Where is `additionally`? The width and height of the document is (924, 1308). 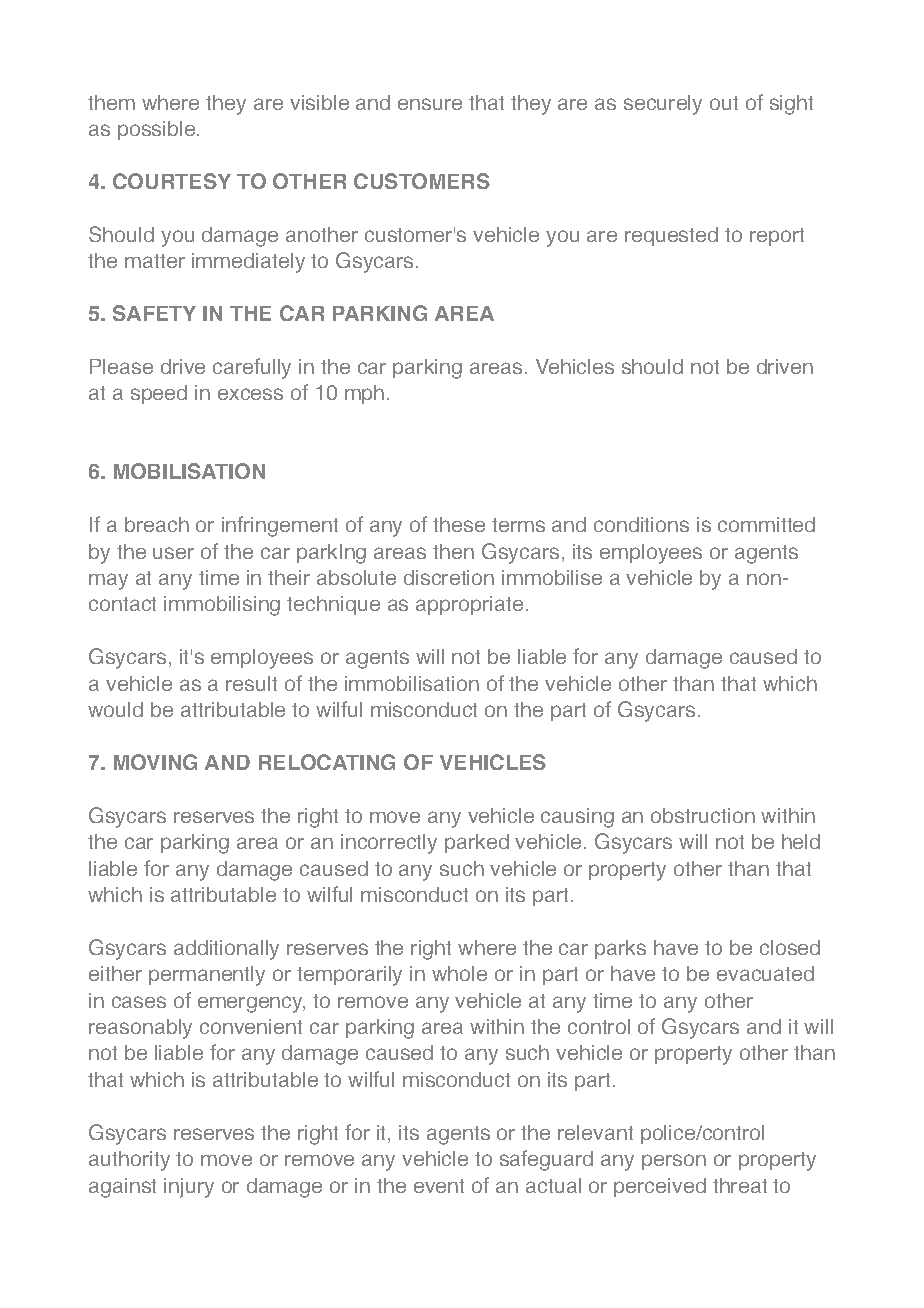 additionally is located at coordinates (226, 950).
